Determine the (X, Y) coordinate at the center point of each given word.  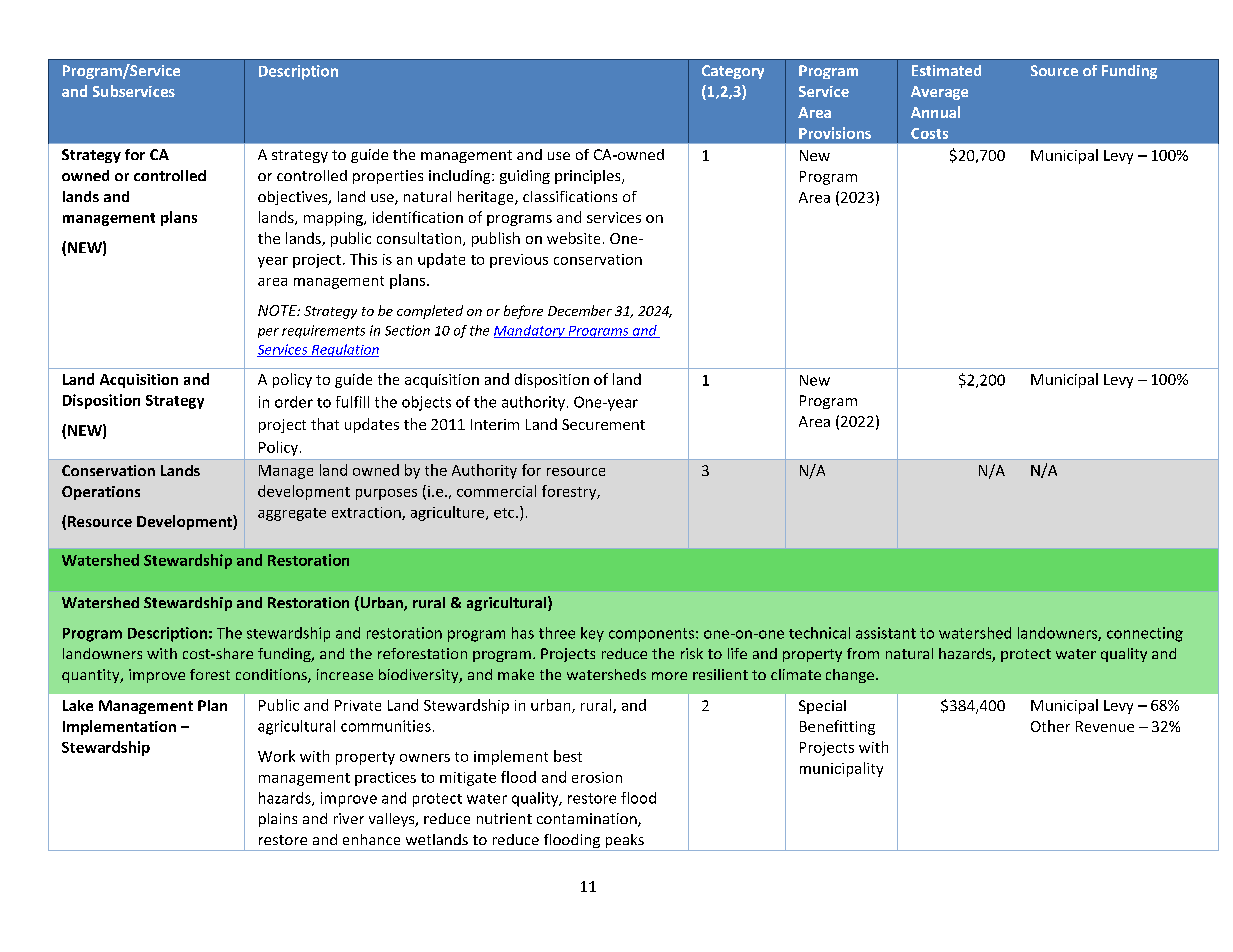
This (363, 259)
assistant (886, 633)
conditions (272, 676)
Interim (495, 424)
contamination (588, 820)
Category (733, 72)
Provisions (835, 133)
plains (278, 820)
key (592, 634)
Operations (101, 493)
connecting (1145, 634)
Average (939, 93)
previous (519, 261)
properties (388, 177)
